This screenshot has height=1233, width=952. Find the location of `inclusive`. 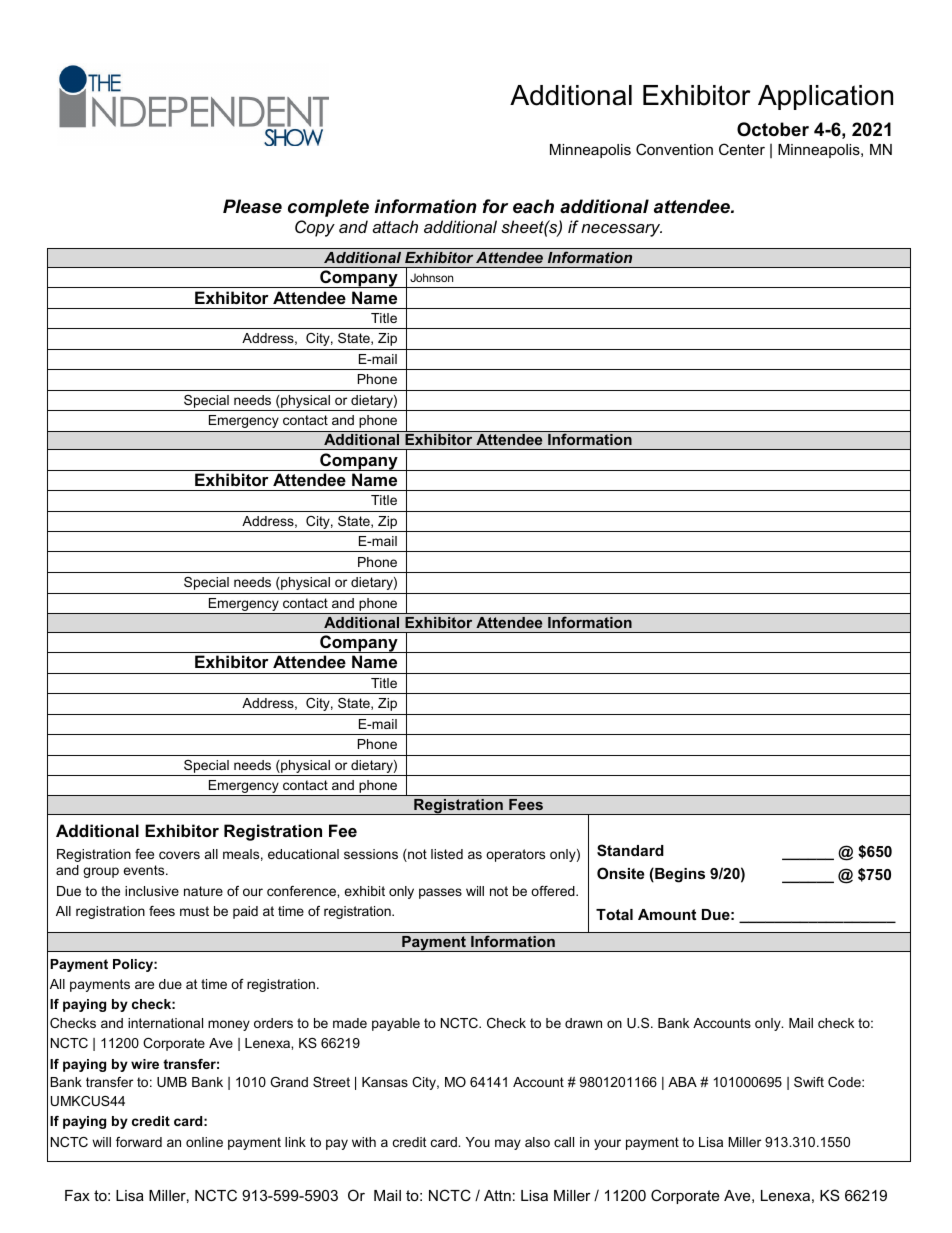

inclusive is located at coordinates (152, 891).
